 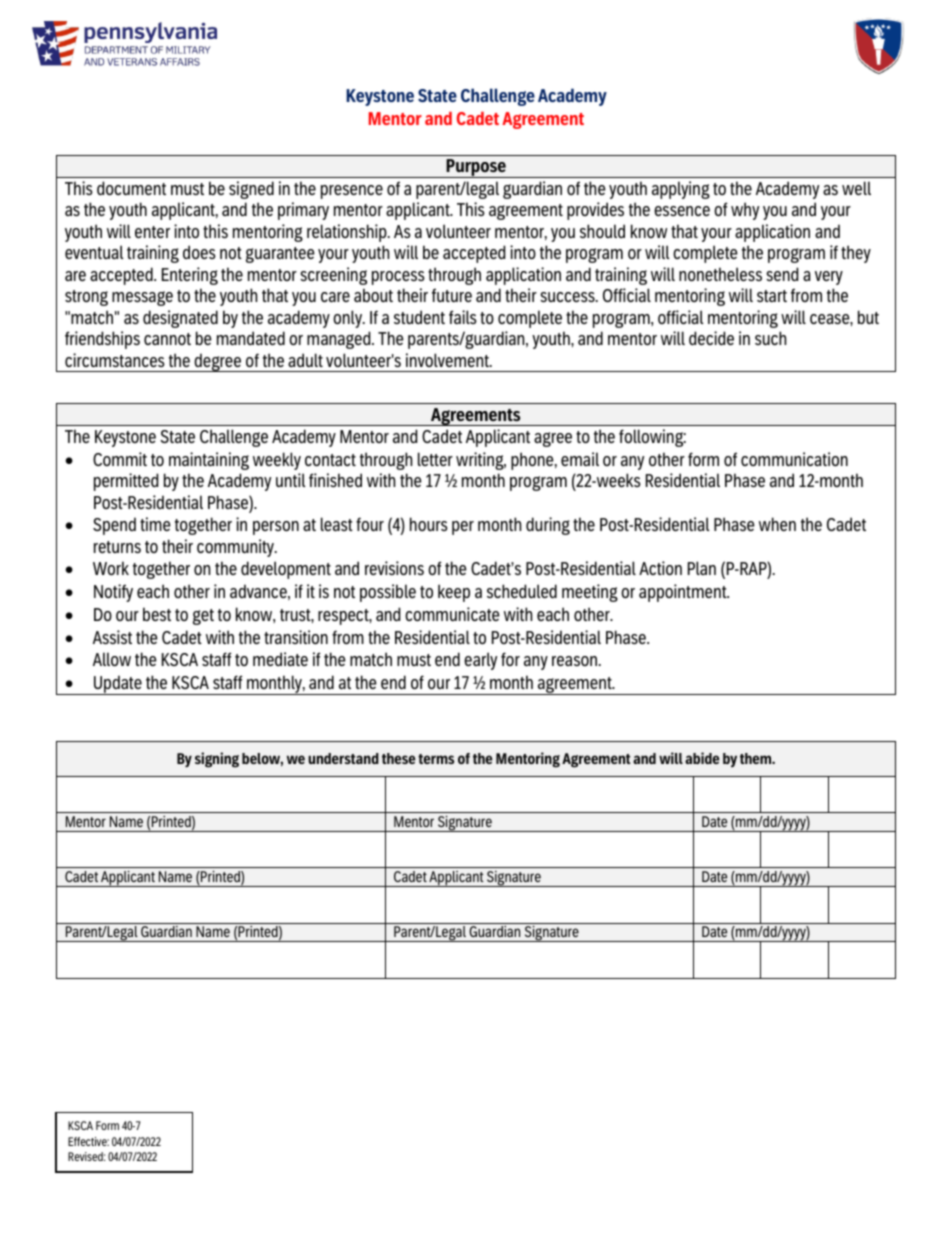 What do you see at coordinates (770, 338) in the screenshot?
I see `such` at bounding box center [770, 338].
